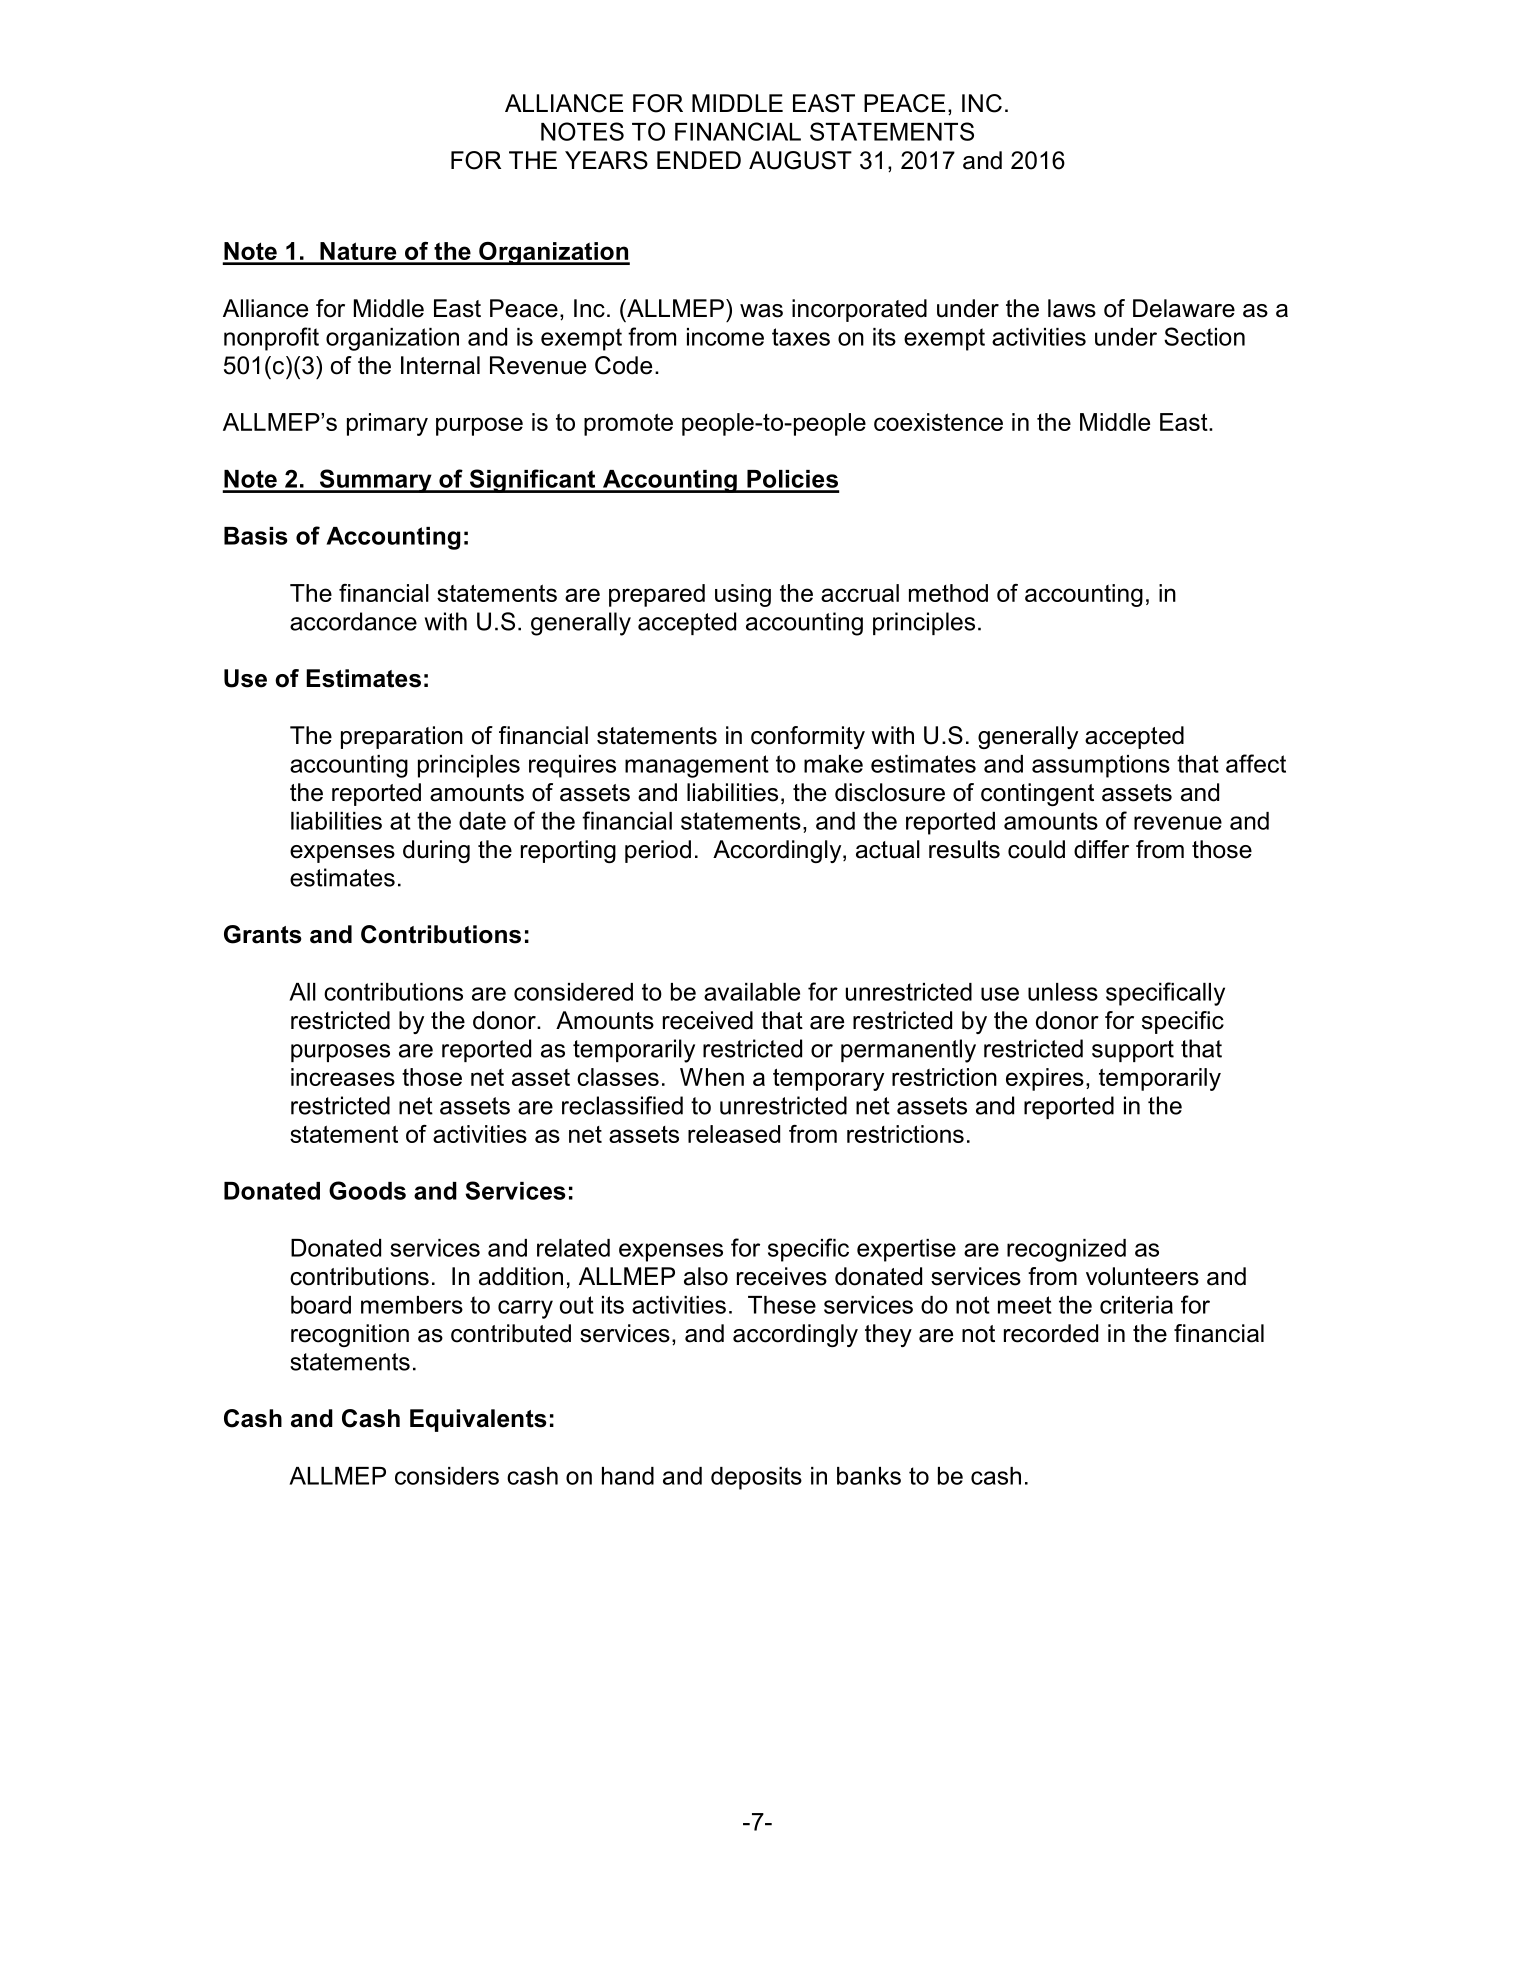 The height and width of the screenshot is (1961, 1515). What do you see at coordinates (375, 481) in the screenshot?
I see `Summary` at bounding box center [375, 481].
